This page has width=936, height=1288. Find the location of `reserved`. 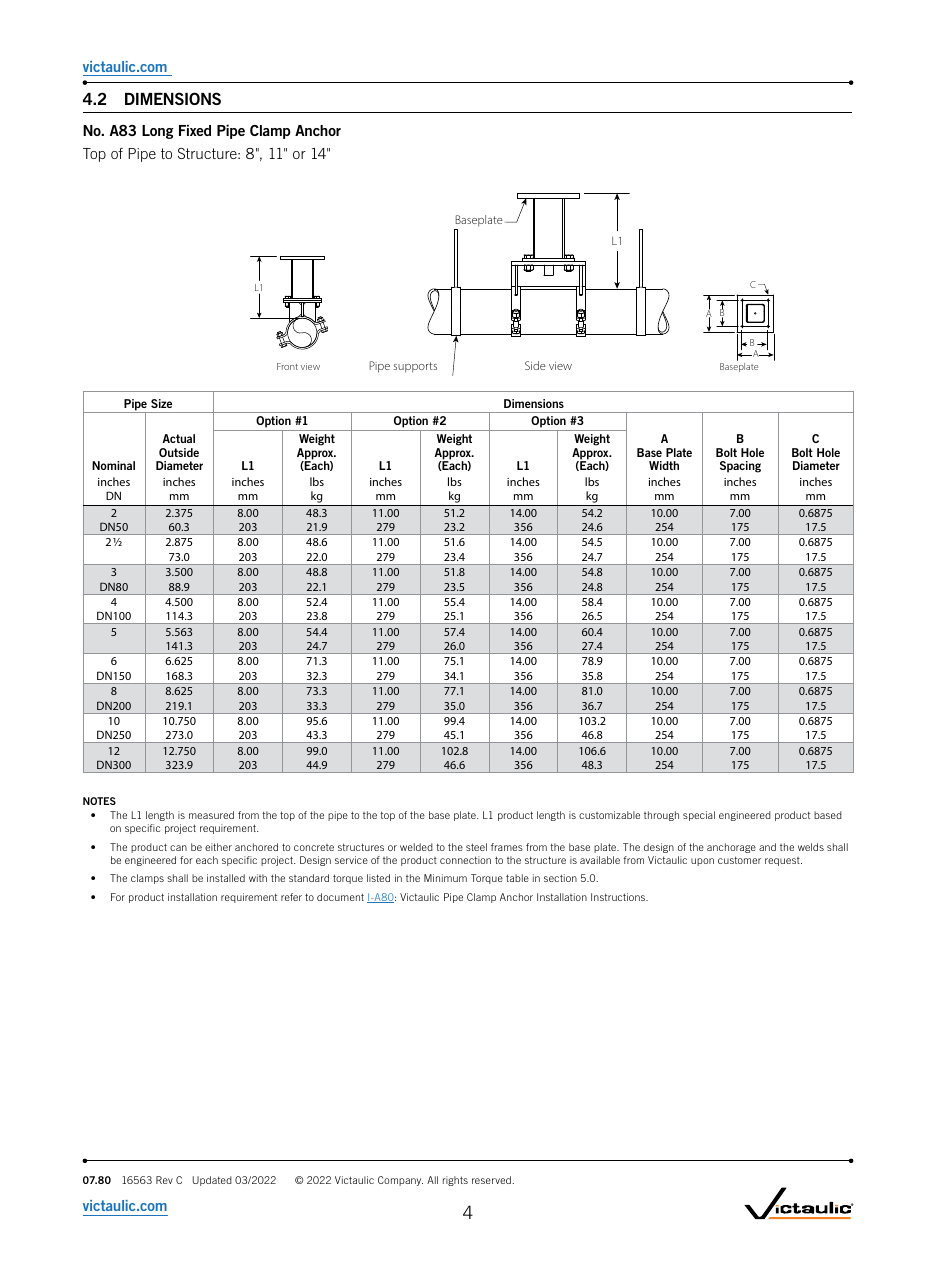

reserved is located at coordinates (492, 1180).
